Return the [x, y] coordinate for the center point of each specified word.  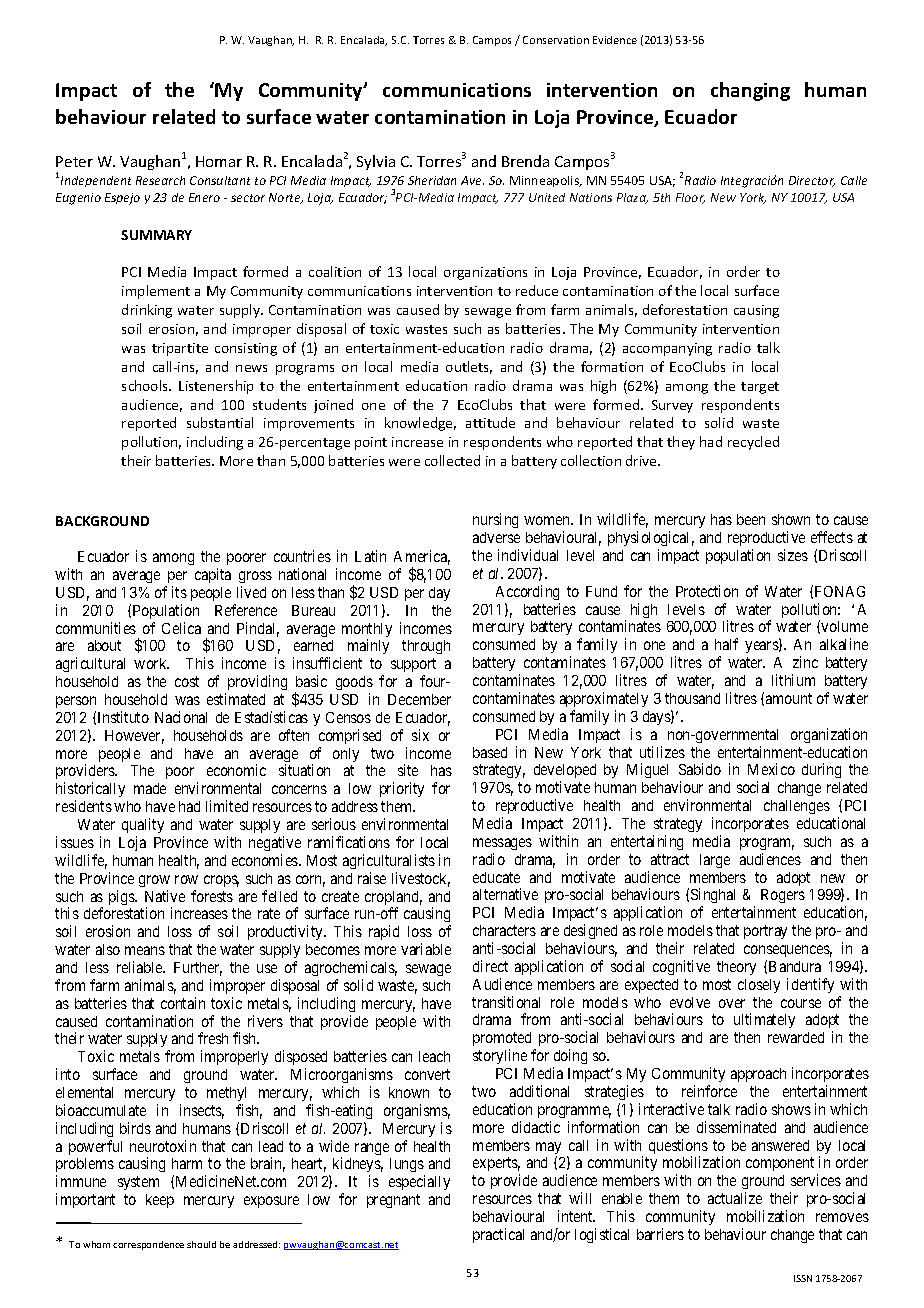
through [426, 647]
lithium [793, 680]
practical [498, 1235]
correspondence [148, 1245]
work [151, 663]
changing [750, 91]
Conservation [556, 40]
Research [160, 180]
